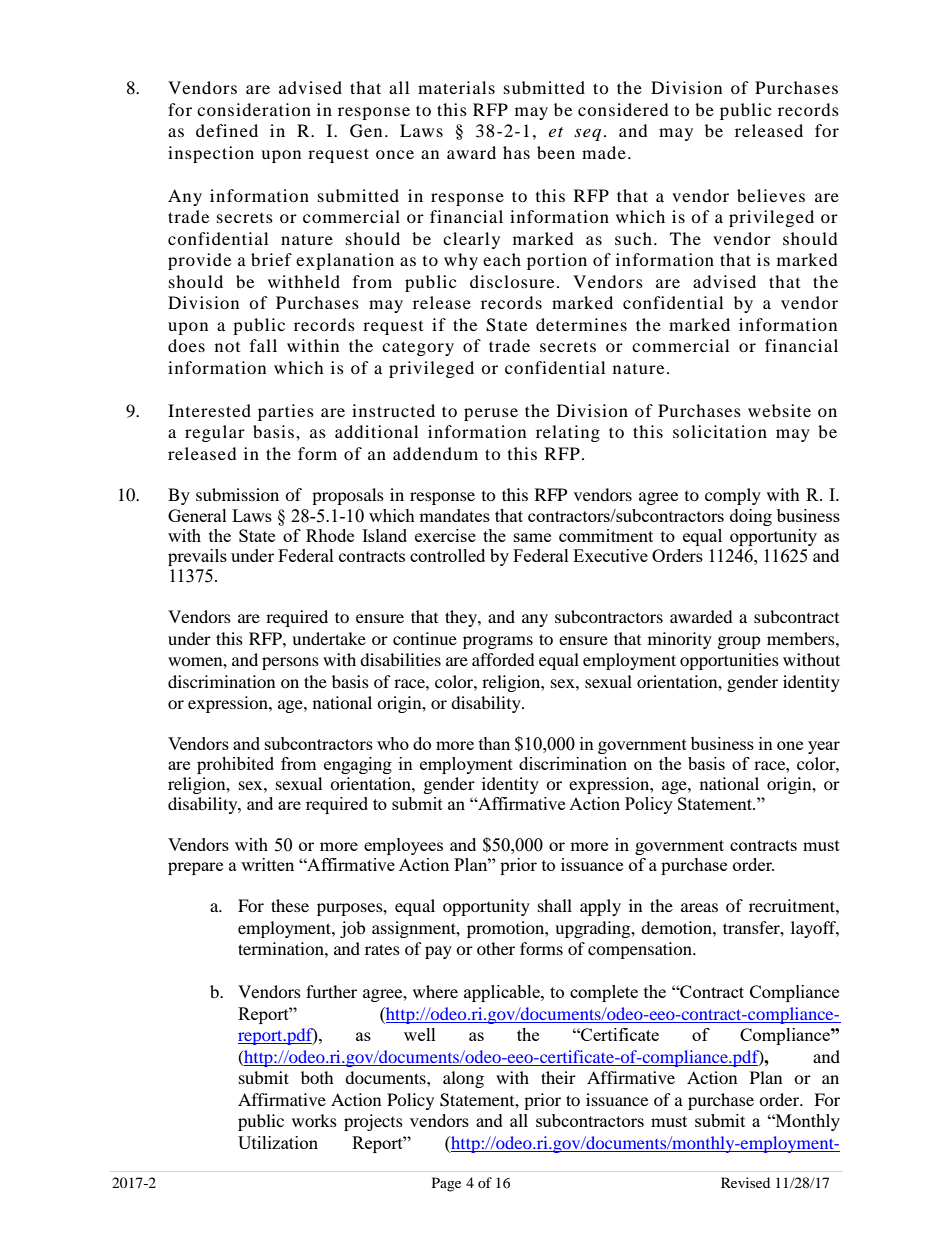 The width and height of the page is (952, 1233). I want to click on Revised, so click(745, 1182).
